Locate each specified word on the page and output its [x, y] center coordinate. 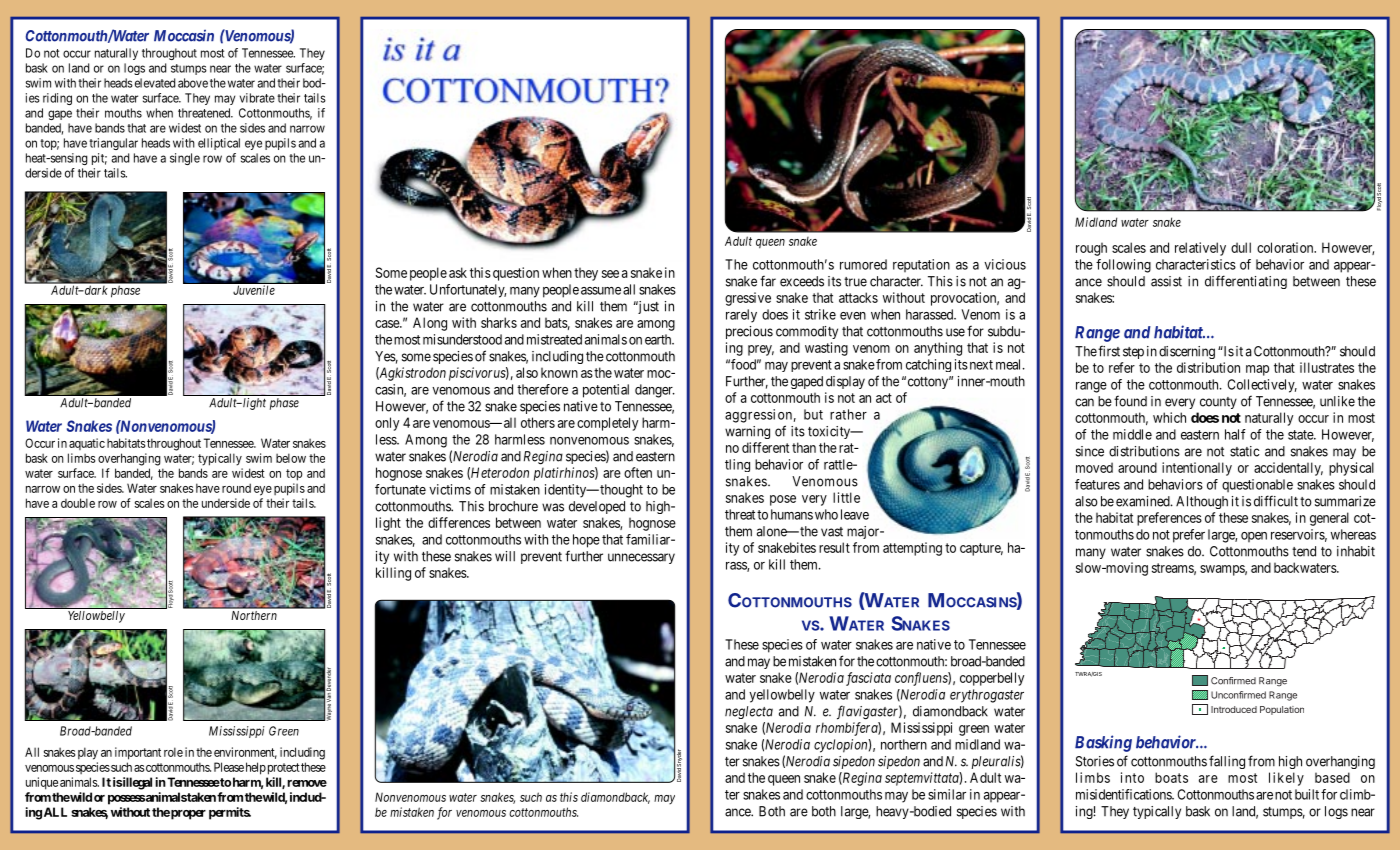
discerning [1187, 352]
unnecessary [641, 558]
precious [749, 332]
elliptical [219, 144]
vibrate [257, 98]
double [78, 503]
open [1254, 537]
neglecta [749, 712]
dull [1241, 247]
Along [430, 324]
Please [229, 767]
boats [1171, 777]
